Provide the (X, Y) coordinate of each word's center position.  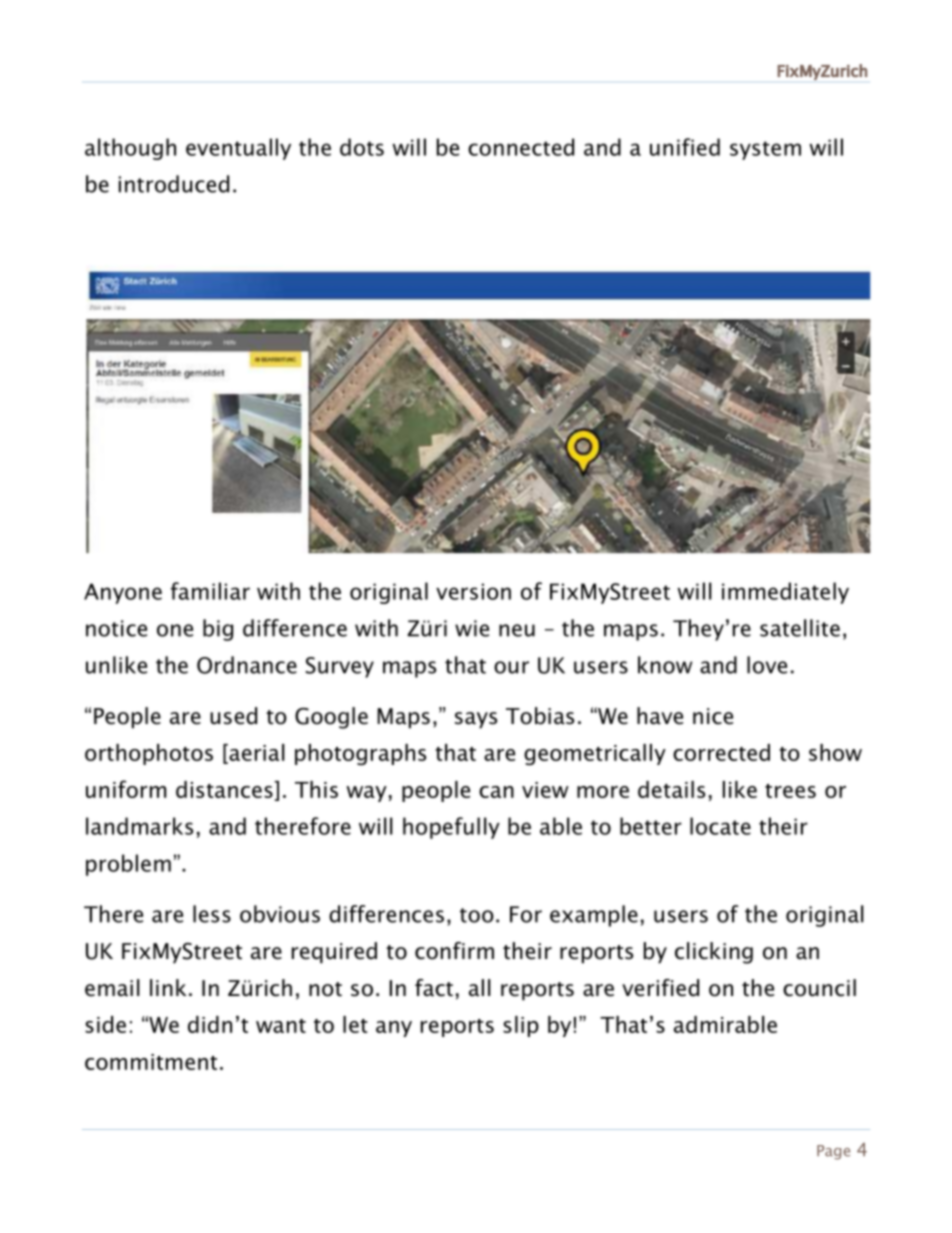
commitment (151, 1062)
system (765, 150)
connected (521, 147)
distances (225, 789)
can (496, 792)
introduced (174, 184)
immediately (785, 593)
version (473, 591)
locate (720, 826)
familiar (210, 591)
